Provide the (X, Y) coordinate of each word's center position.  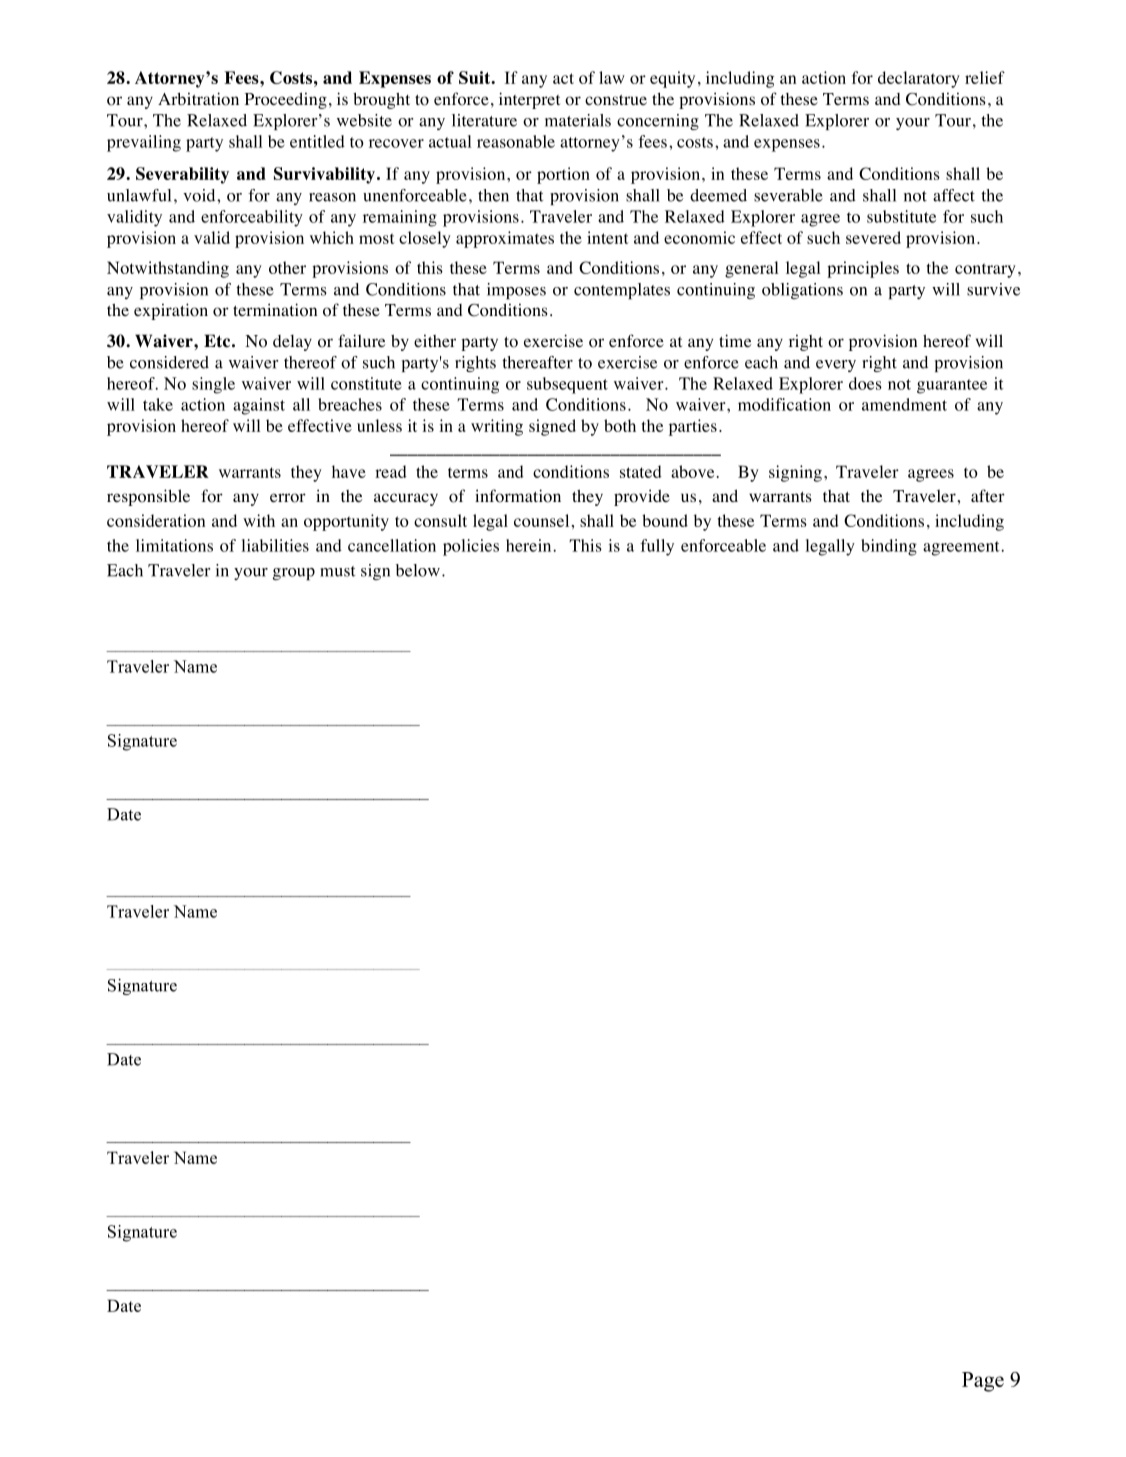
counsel (541, 520)
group (294, 574)
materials (578, 120)
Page (983, 1382)
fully (657, 547)
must (338, 571)
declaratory (919, 79)
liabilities (275, 545)
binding (889, 547)
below (418, 570)
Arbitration (198, 99)
